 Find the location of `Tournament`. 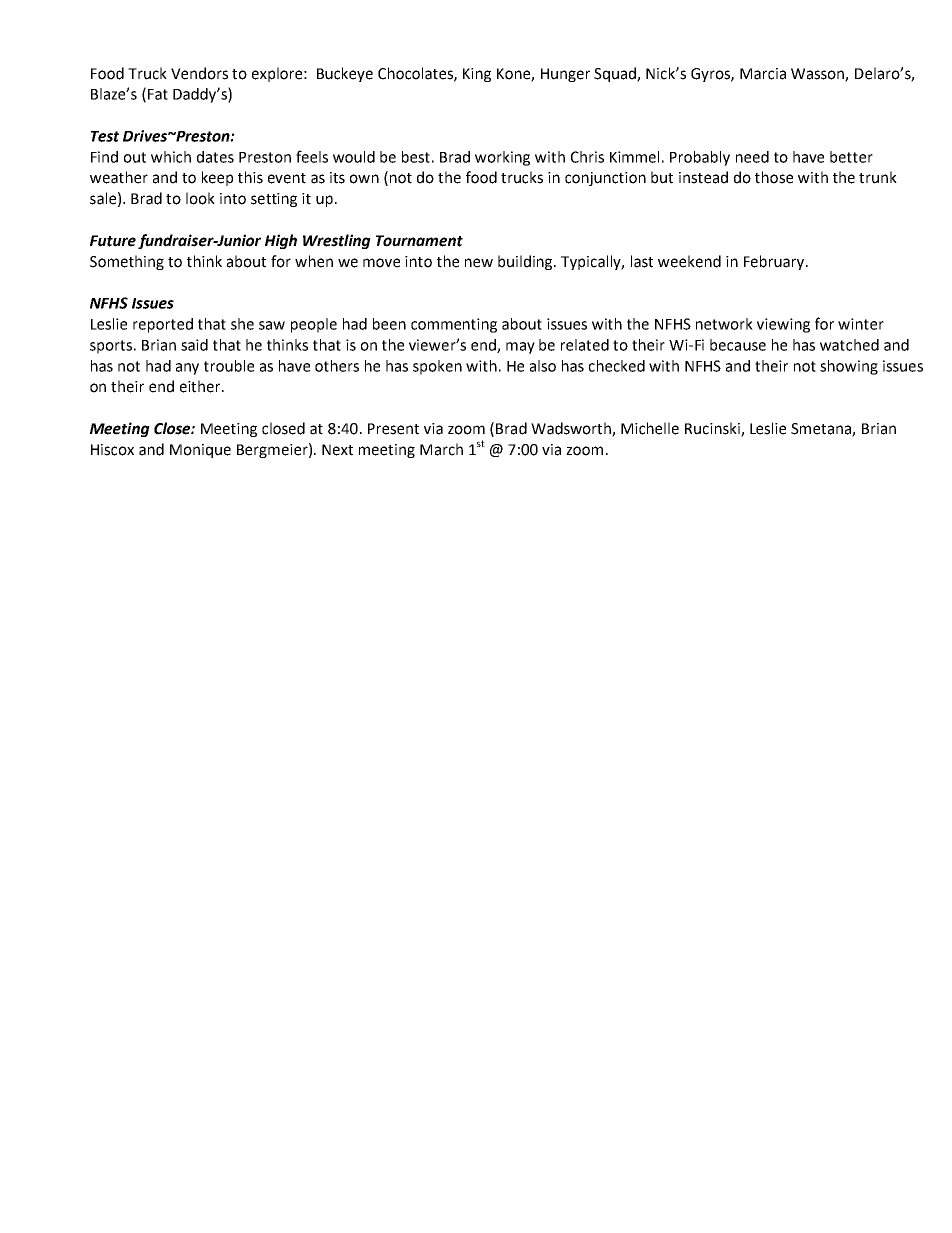

Tournament is located at coordinates (419, 241).
